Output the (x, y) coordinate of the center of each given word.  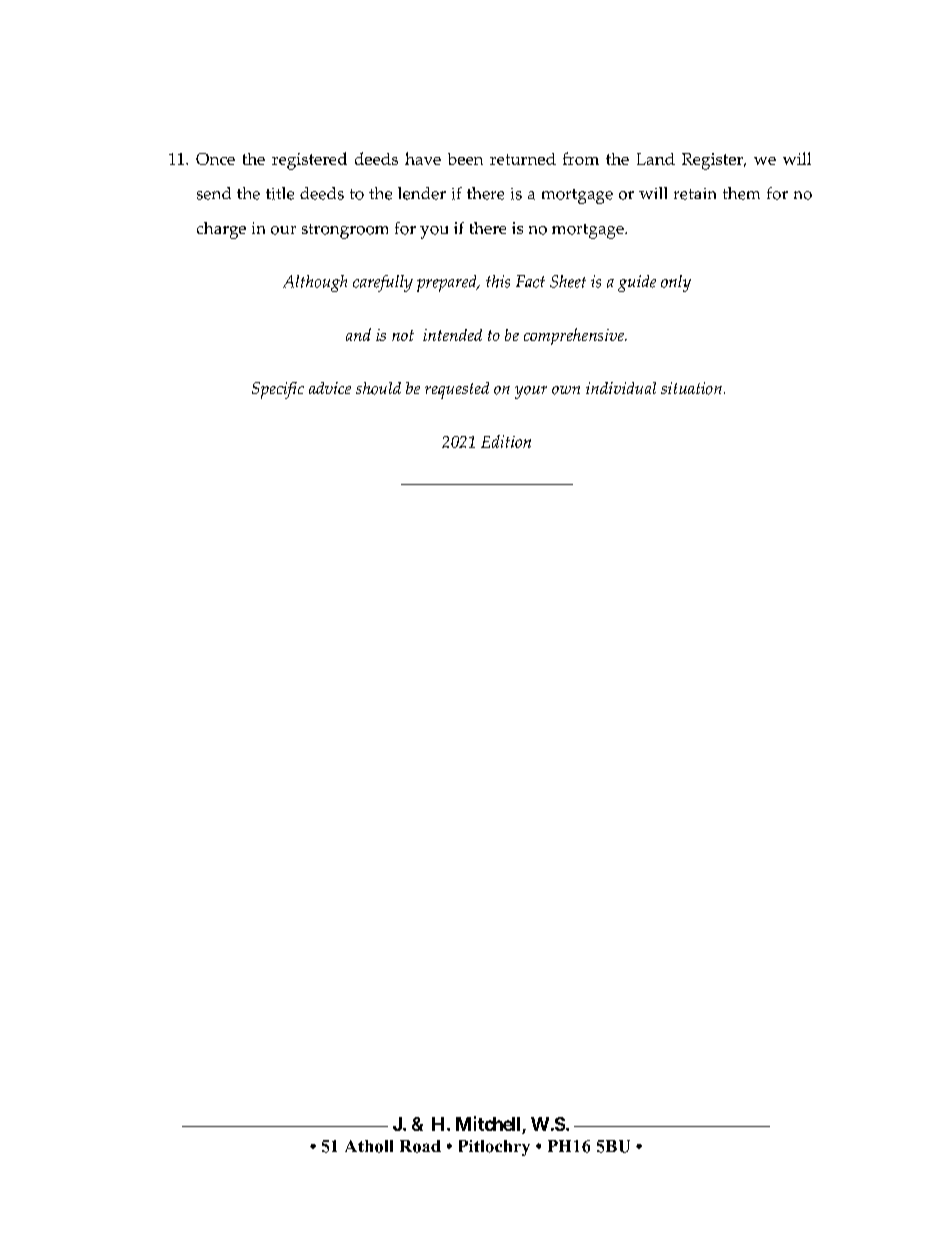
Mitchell (488, 1123)
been (465, 159)
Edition (506, 441)
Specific (278, 390)
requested (457, 390)
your (531, 392)
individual (621, 388)
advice (330, 388)
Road (420, 1146)
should (378, 388)
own (566, 390)
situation (691, 388)
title (280, 193)
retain (695, 194)
